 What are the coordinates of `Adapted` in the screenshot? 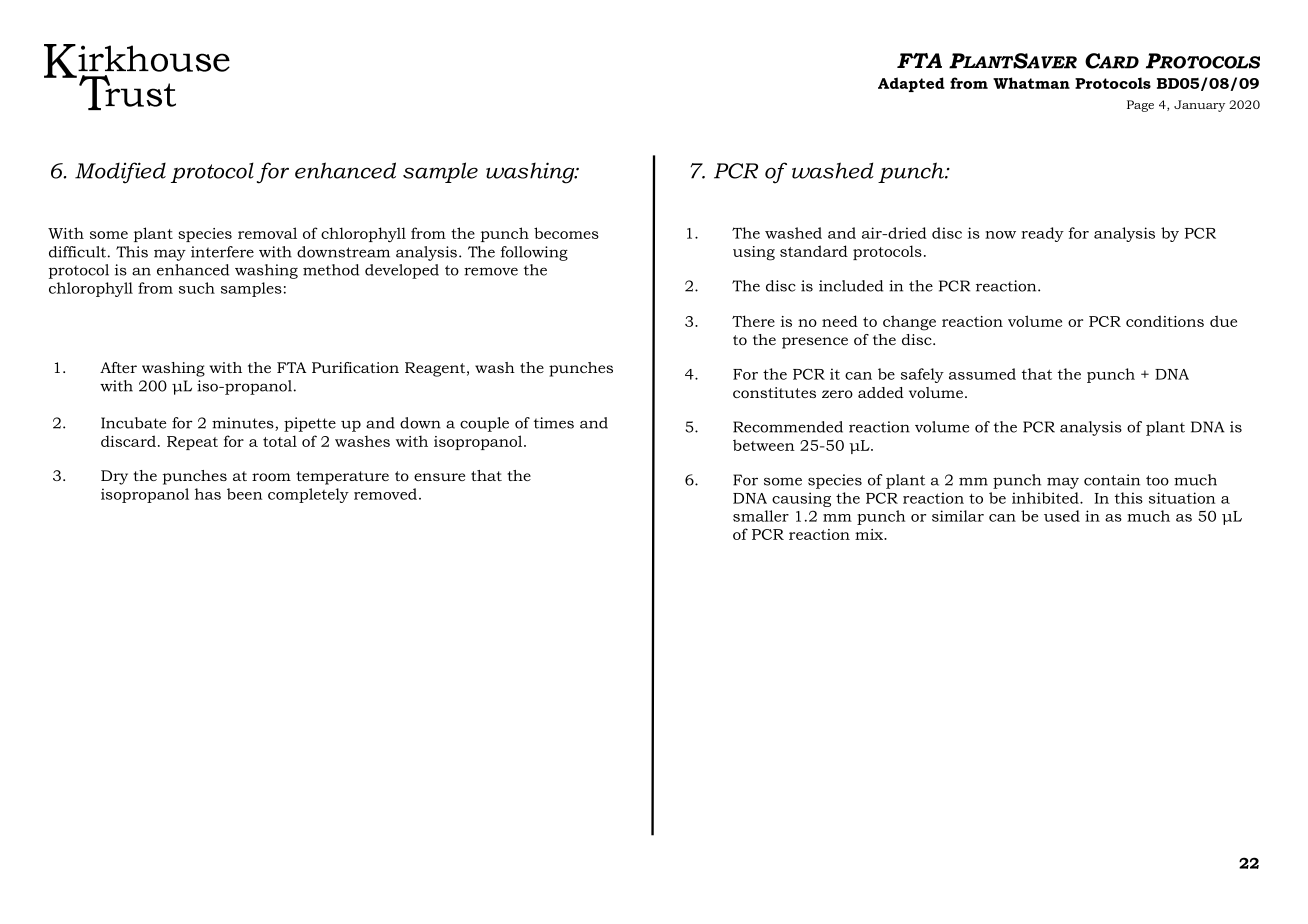 It's located at (911, 84).
